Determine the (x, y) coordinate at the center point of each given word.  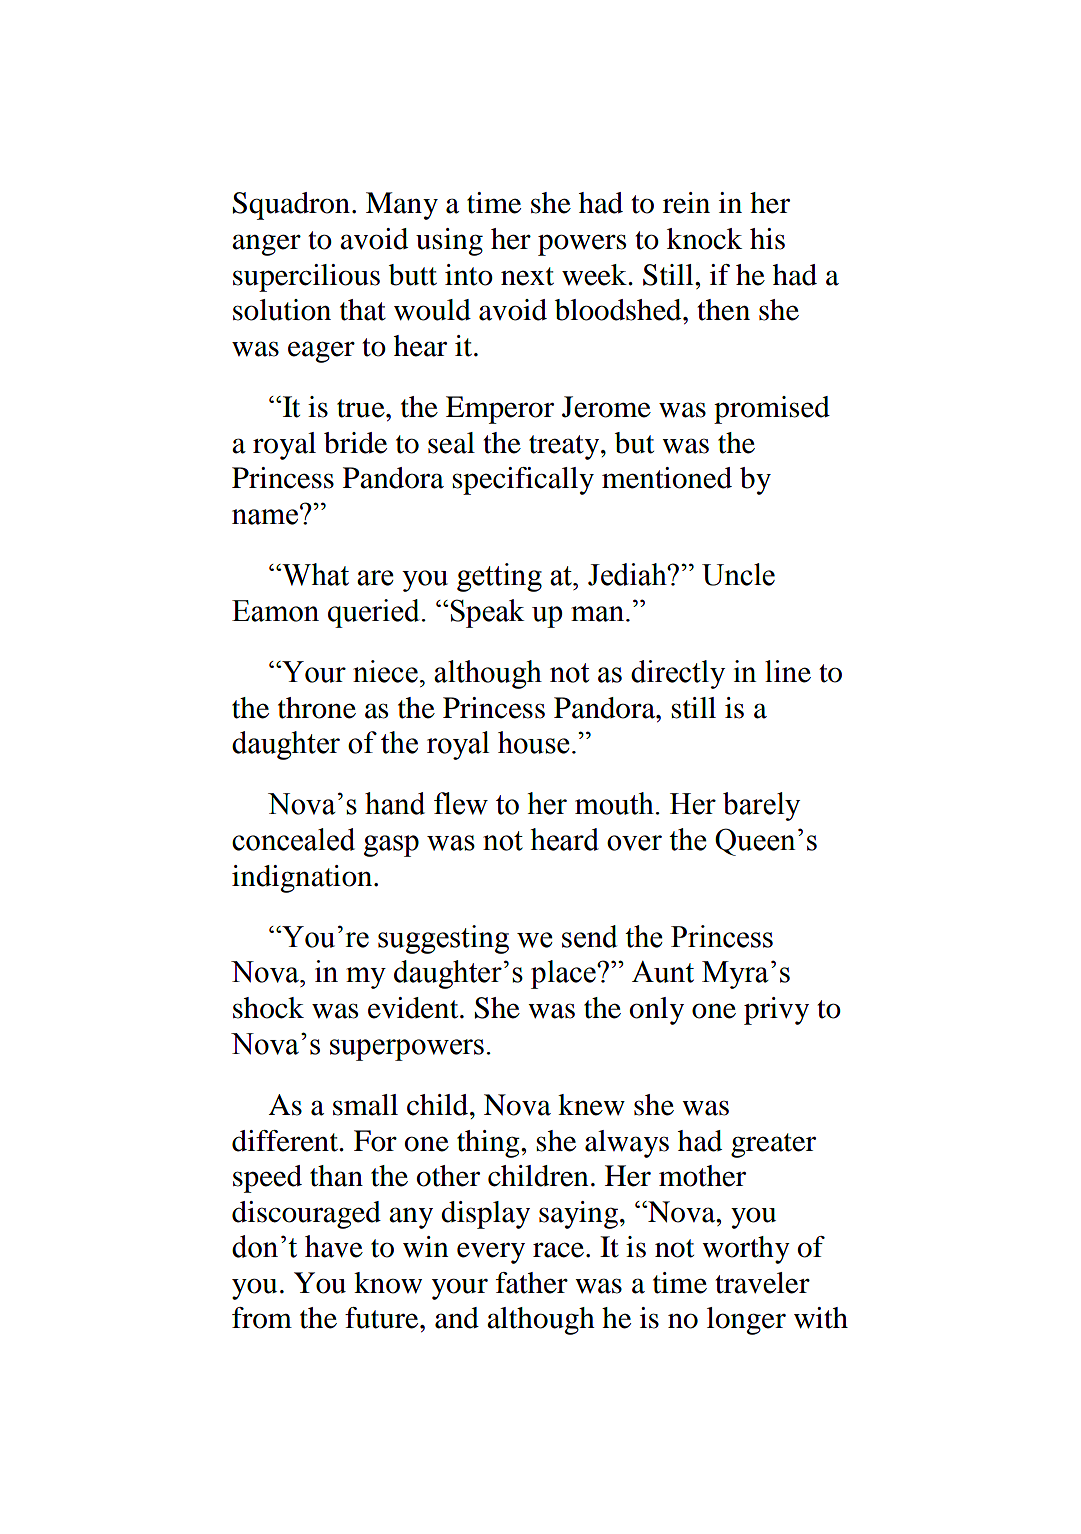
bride (355, 443)
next (527, 276)
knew (591, 1105)
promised (772, 410)
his (767, 239)
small (365, 1105)
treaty (565, 447)
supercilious (306, 278)
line (788, 671)
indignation (303, 879)
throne (317, 708)
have (334, 1246)
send (590, 936)
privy (776, 1011)
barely (761, 806)
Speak (486, 613)
